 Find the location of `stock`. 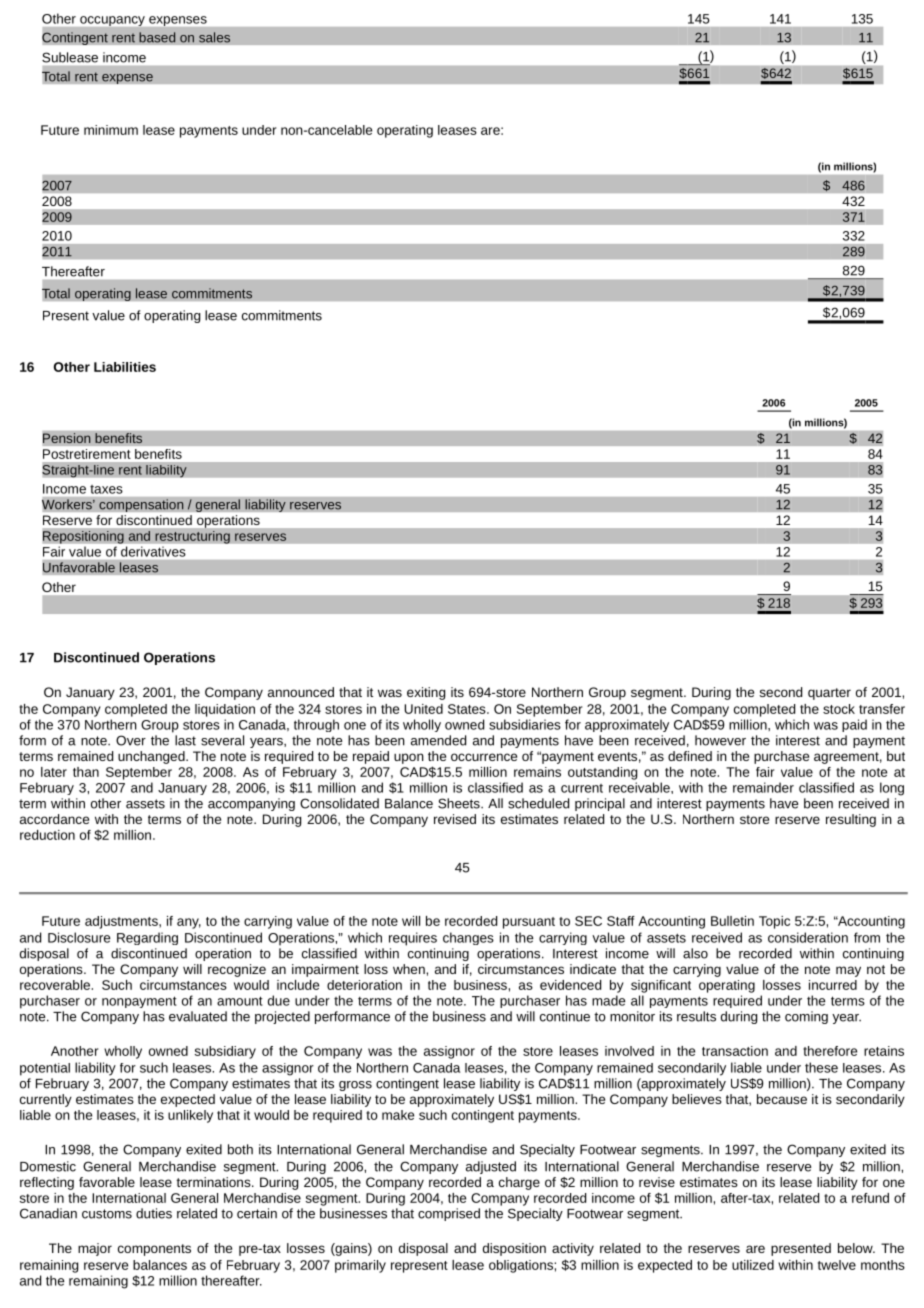

stock is located at coordinates (839, 709).
